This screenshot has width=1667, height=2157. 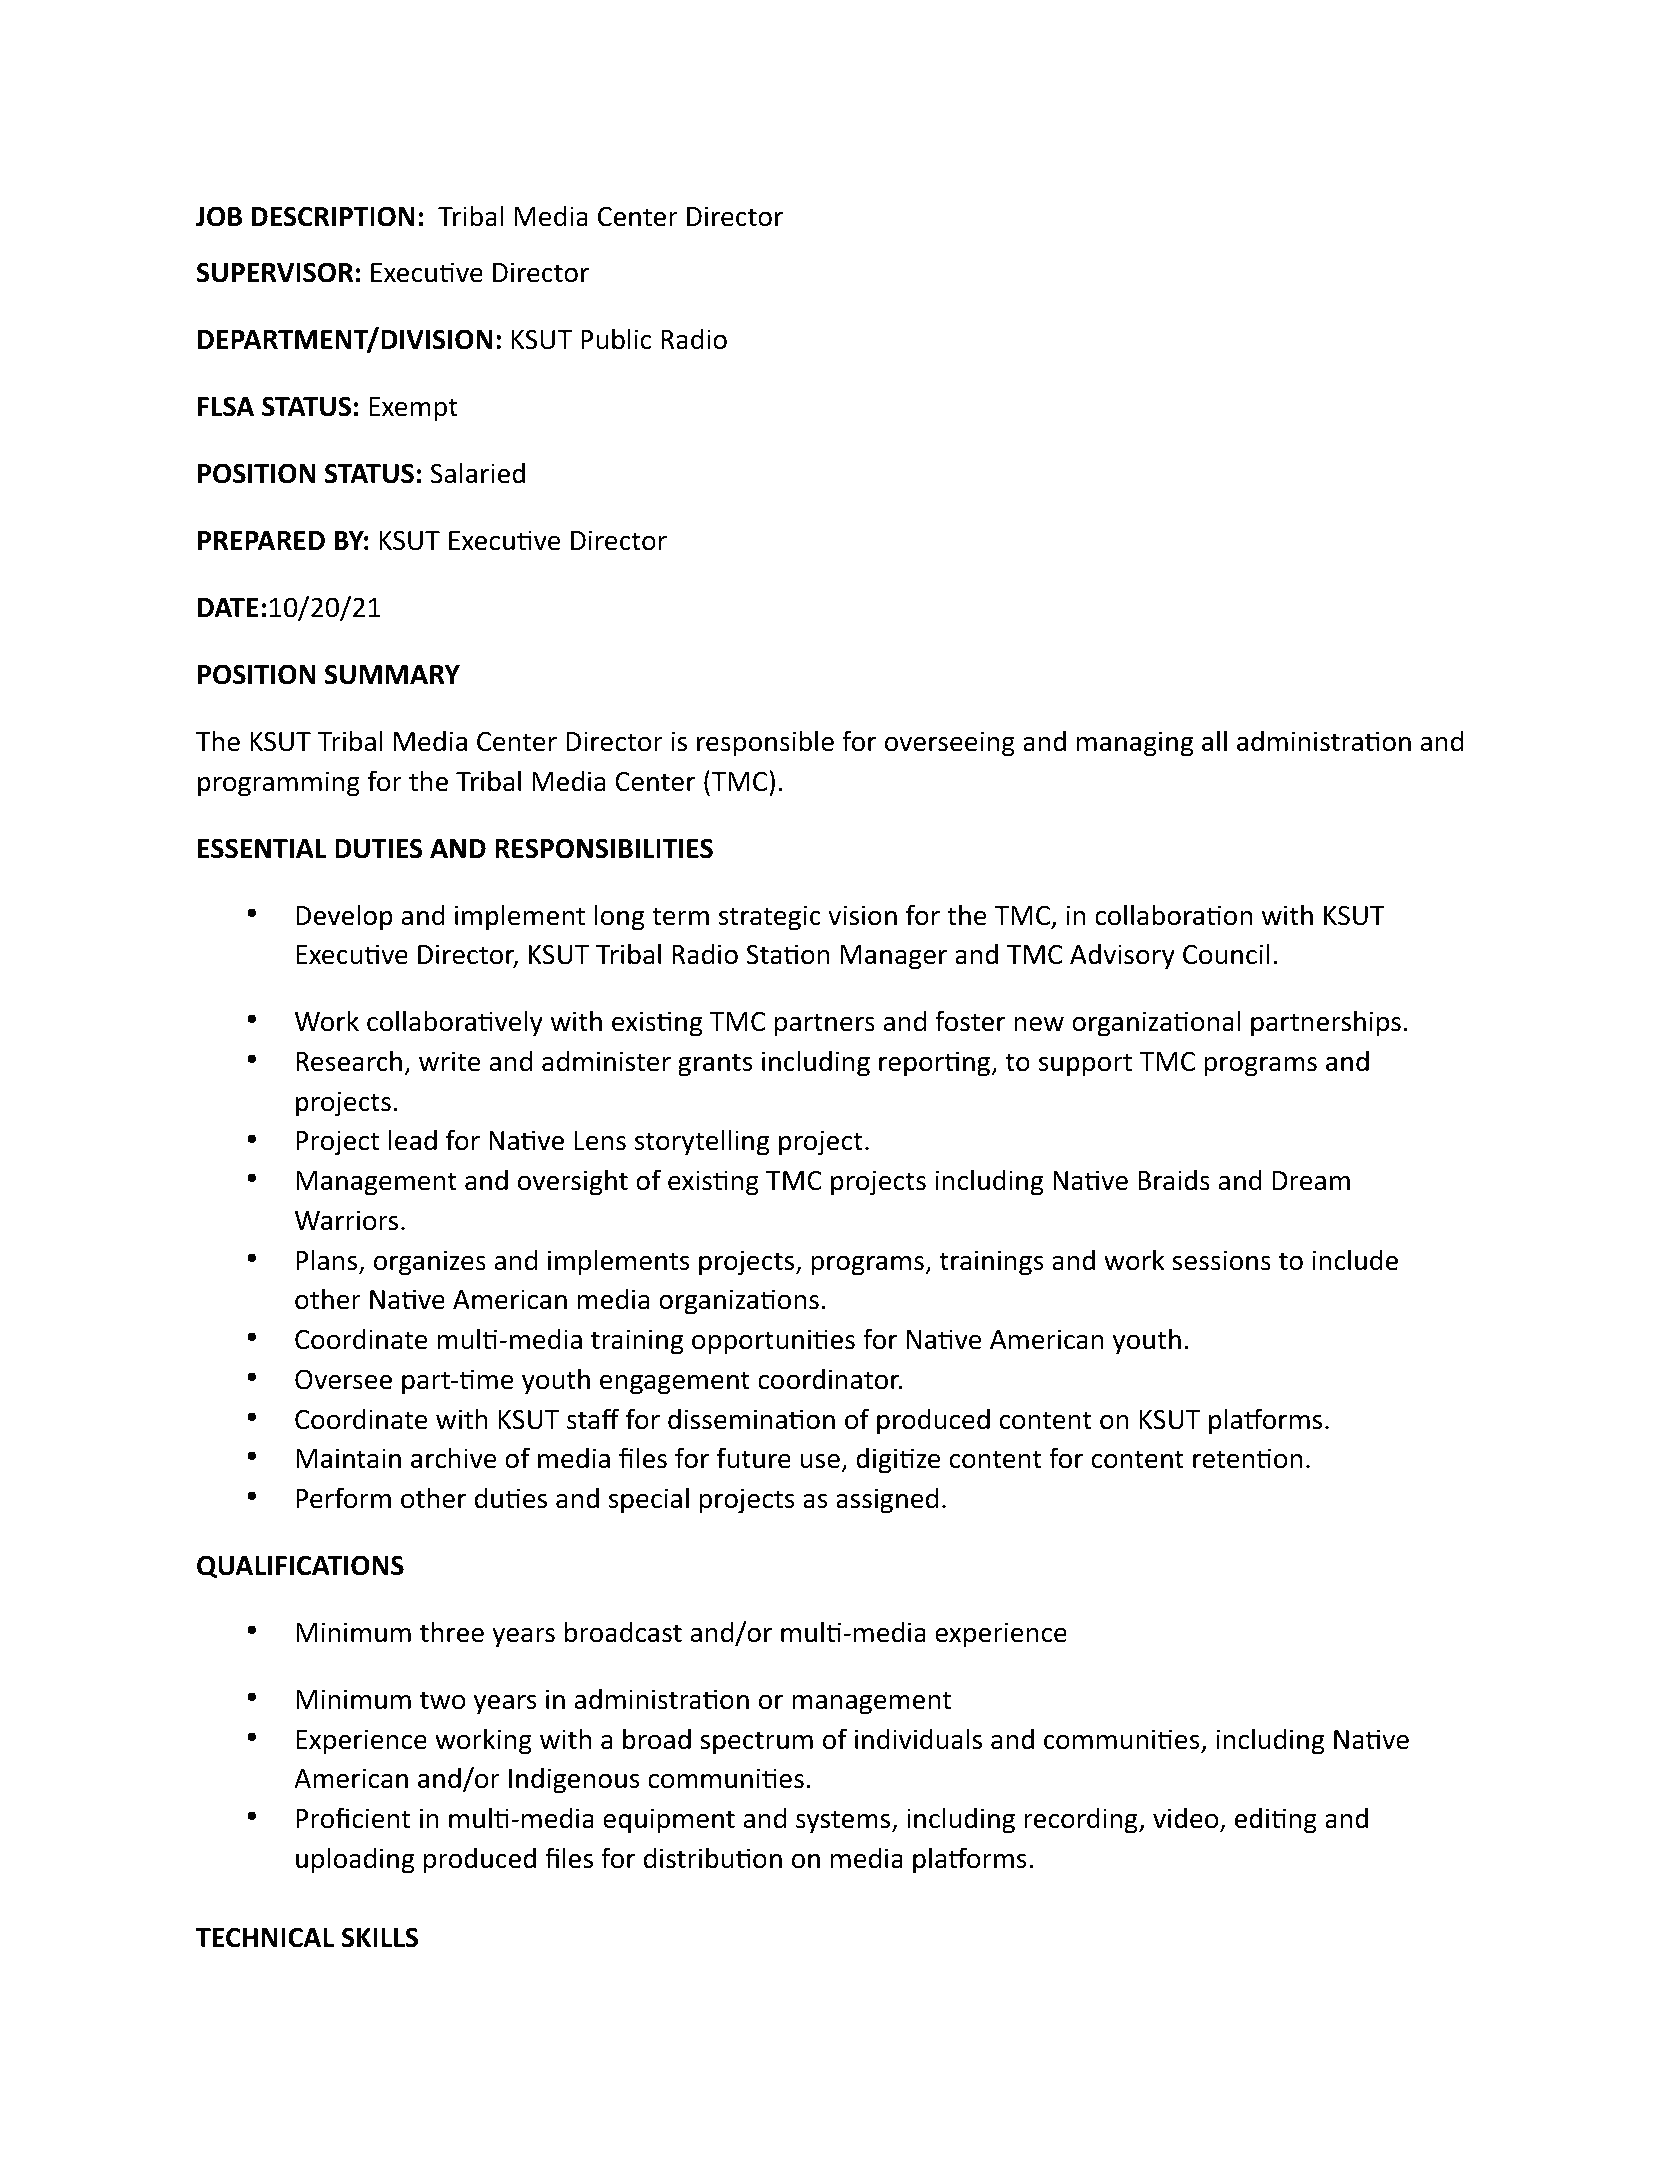 I want to click on responsible, so click(x=765, y=743).
